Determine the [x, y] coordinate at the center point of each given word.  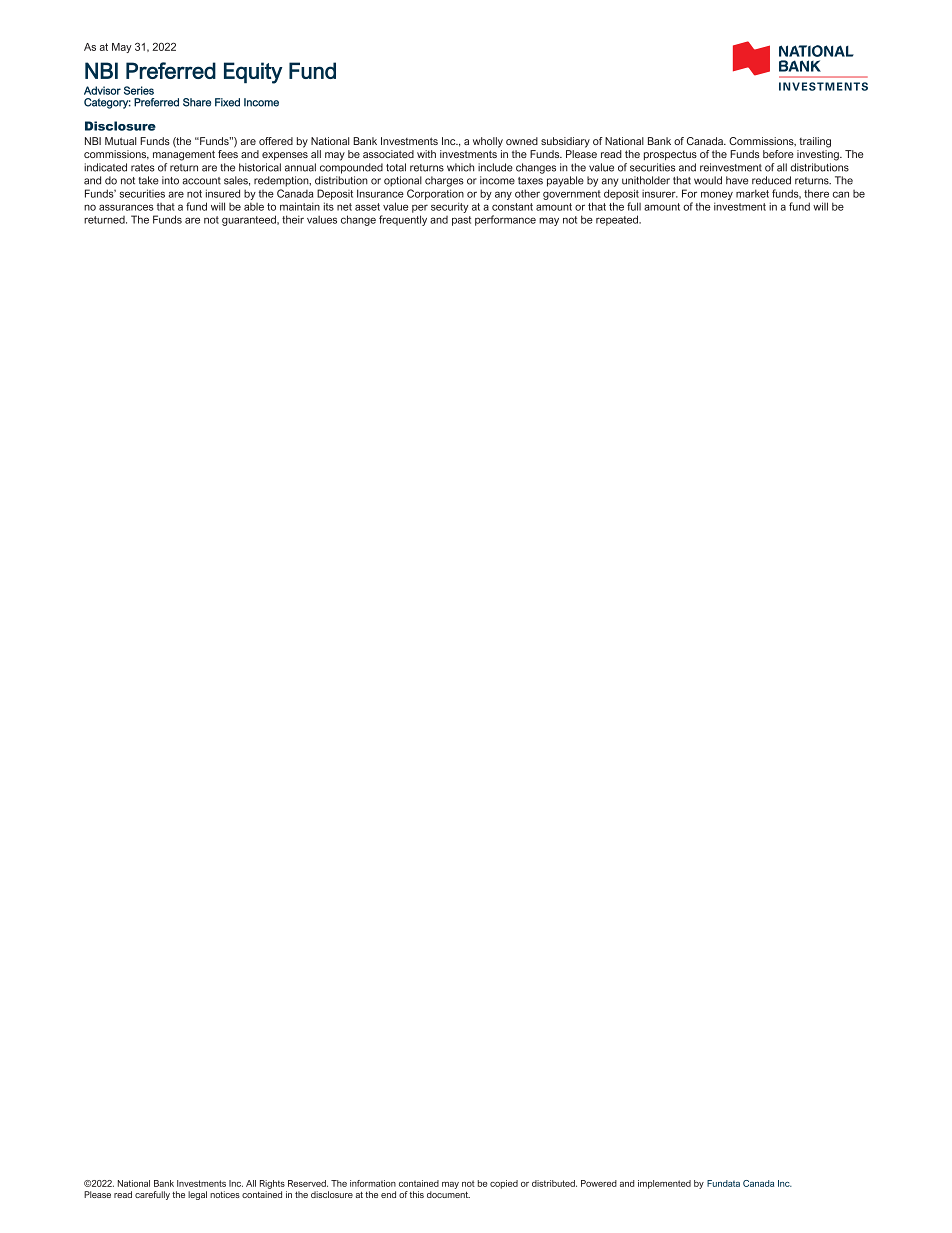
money [717, 195]
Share [197, 102]
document [448, 1194]
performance [505, 220]
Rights [272, 1184]
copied [504, 1184]
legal [197, 1195]
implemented [664, 1184]
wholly [488, 142]
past [461, 221]
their [293, 219]
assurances [126, 207]
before [778, 154]
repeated [618, 220]
